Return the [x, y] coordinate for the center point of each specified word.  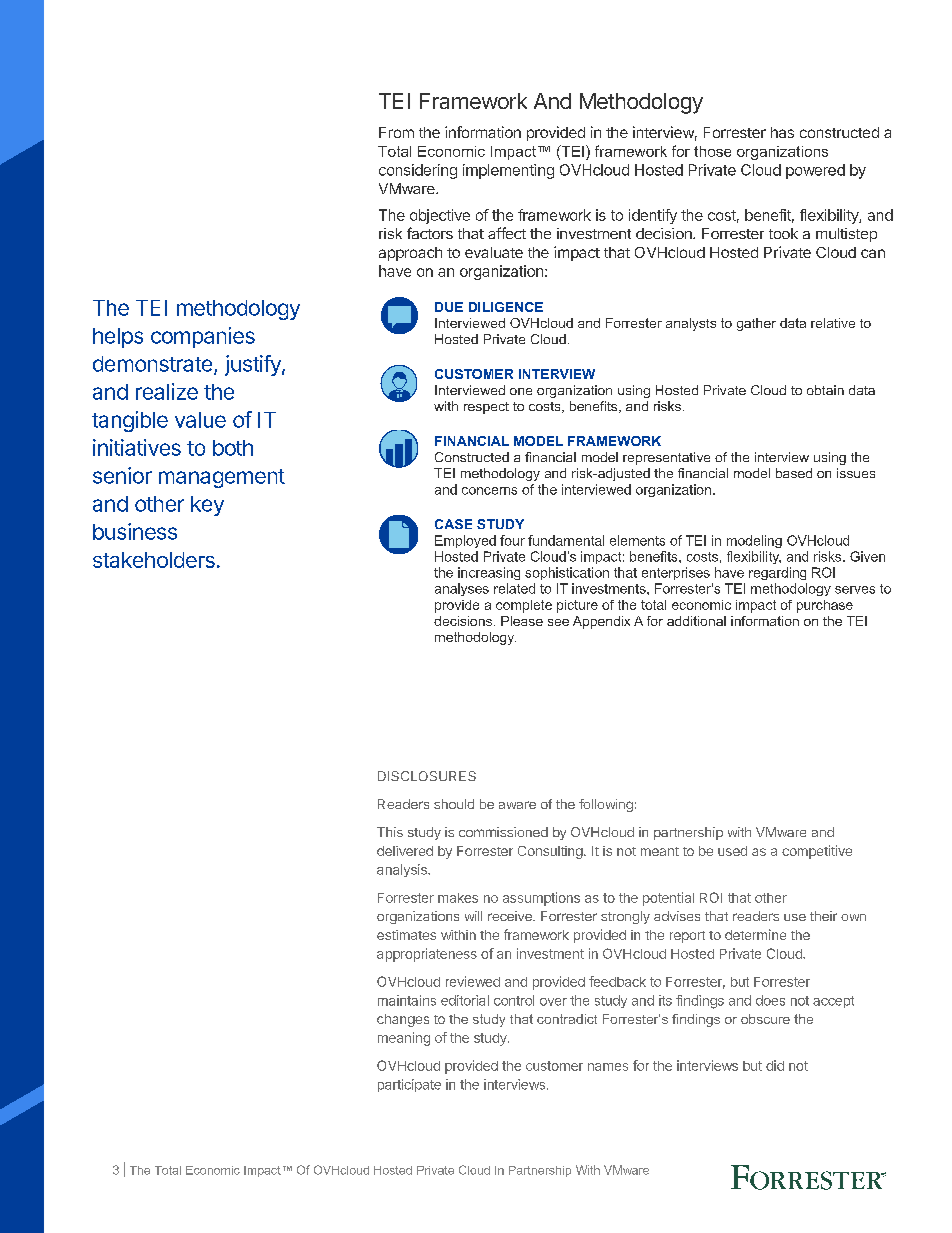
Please [522, 621]
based [794, 473]
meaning [404, 1039]
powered [815, 171]
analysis [403, 870]
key [207, 506]
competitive [817, 852]
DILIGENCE [506, 307]
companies [203, 337]
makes [458, 898]
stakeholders [154, 560]
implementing [508, 171]
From [396, 132]
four [512, 540]
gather [756, 324]
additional [696, 621]
